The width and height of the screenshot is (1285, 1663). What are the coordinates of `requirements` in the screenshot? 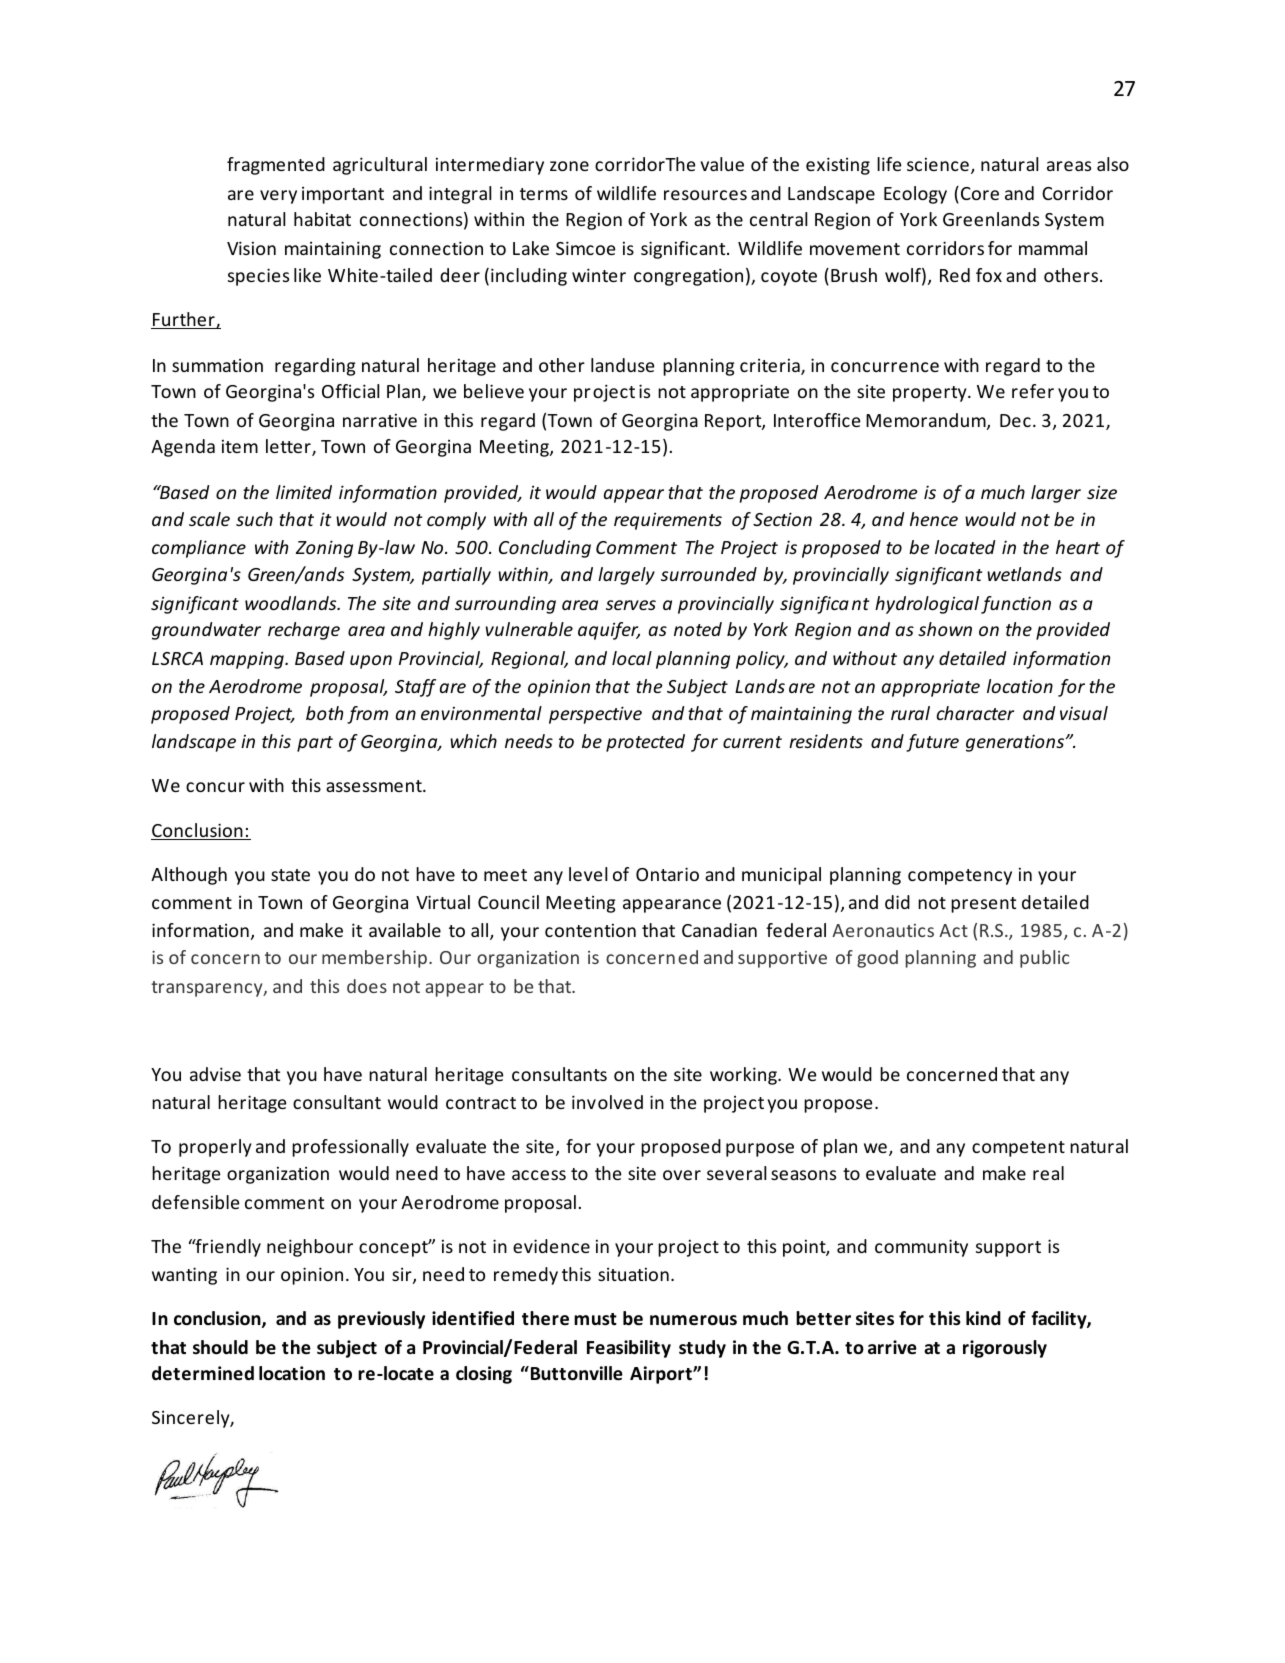 It's located at (668, 521).
